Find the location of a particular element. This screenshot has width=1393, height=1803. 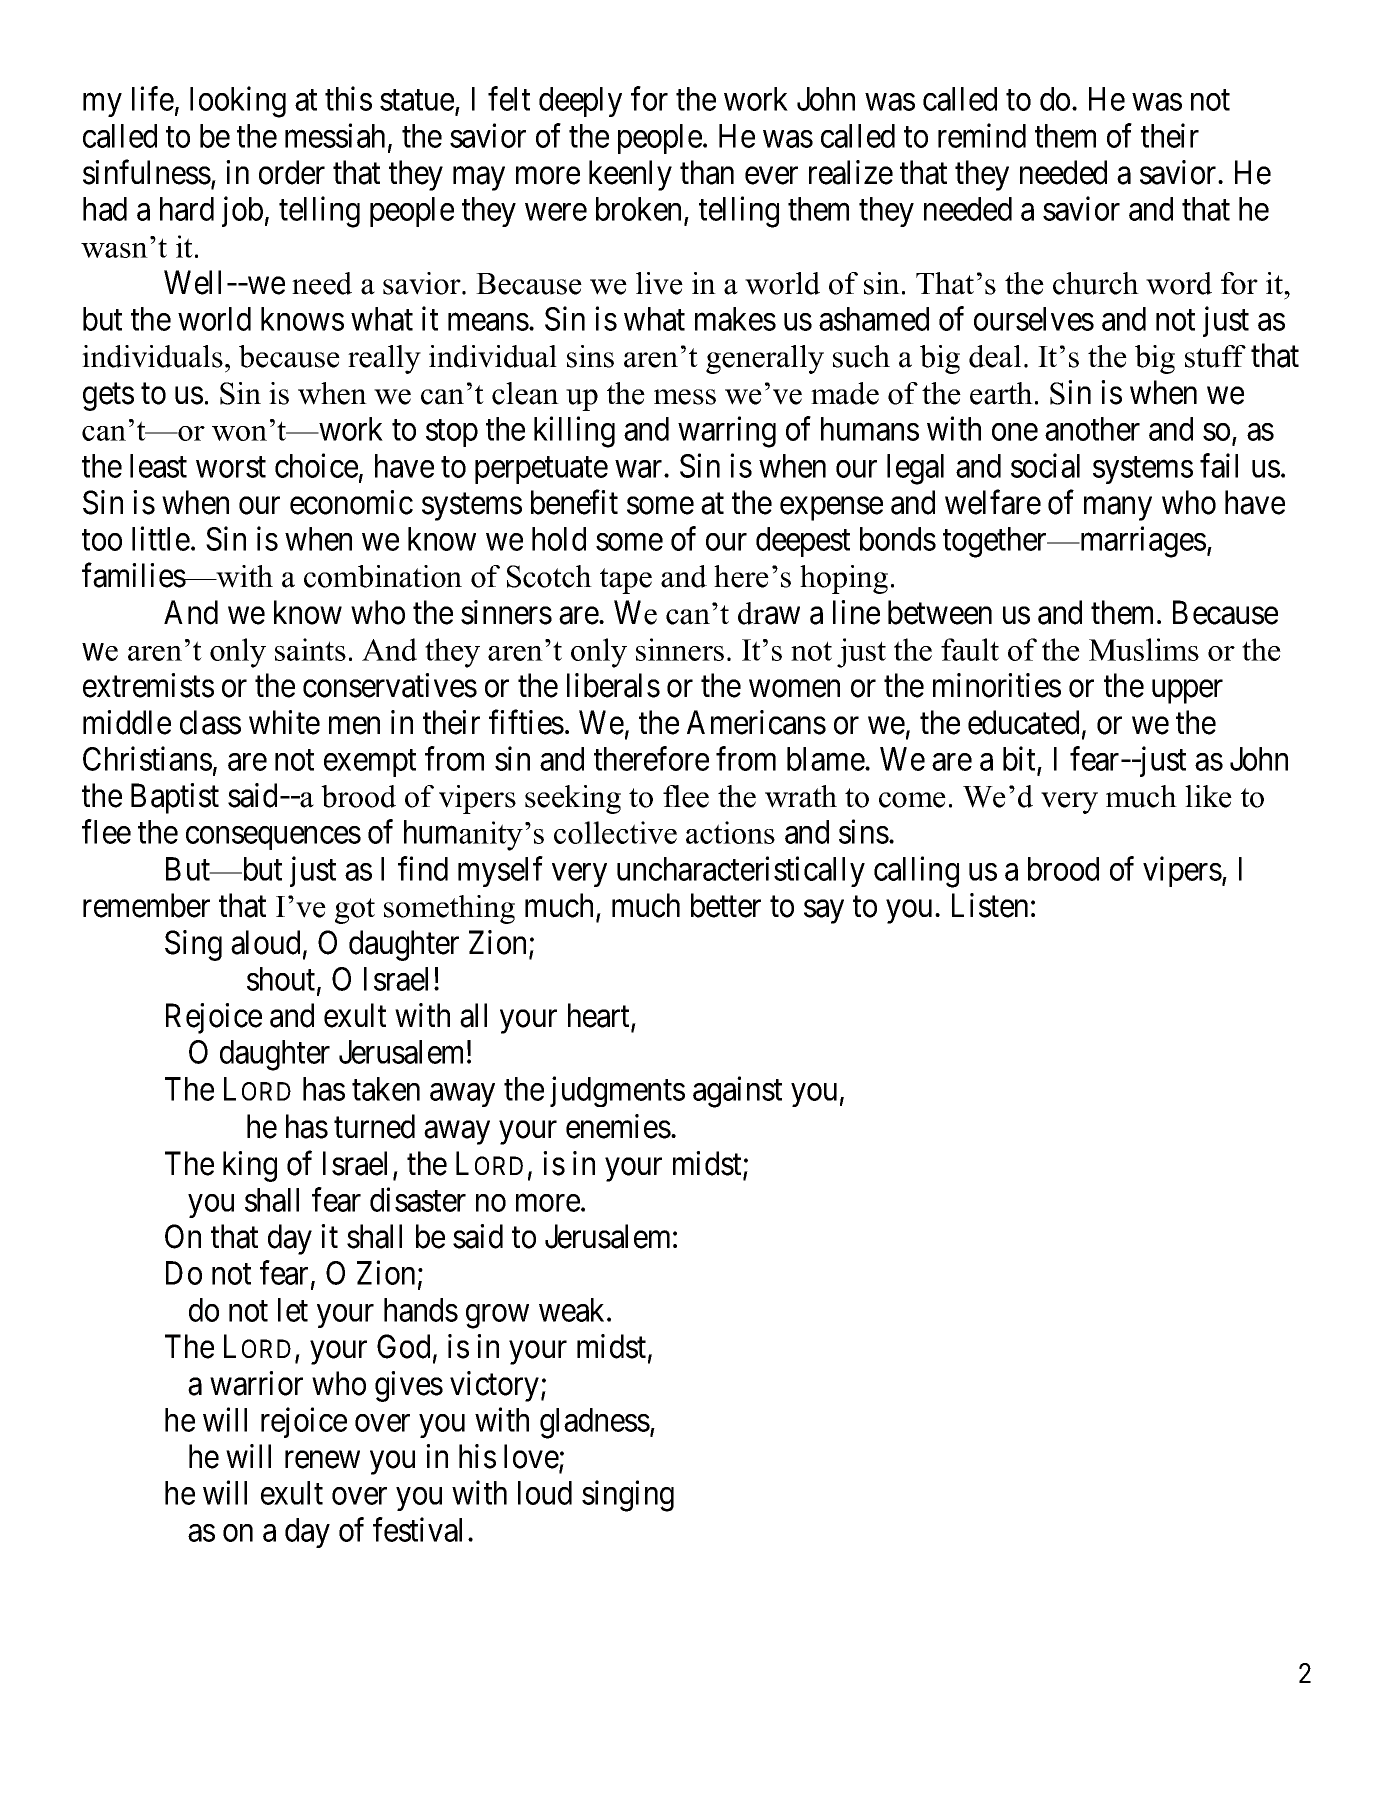

renew is located at coordinates (322, 1460).
